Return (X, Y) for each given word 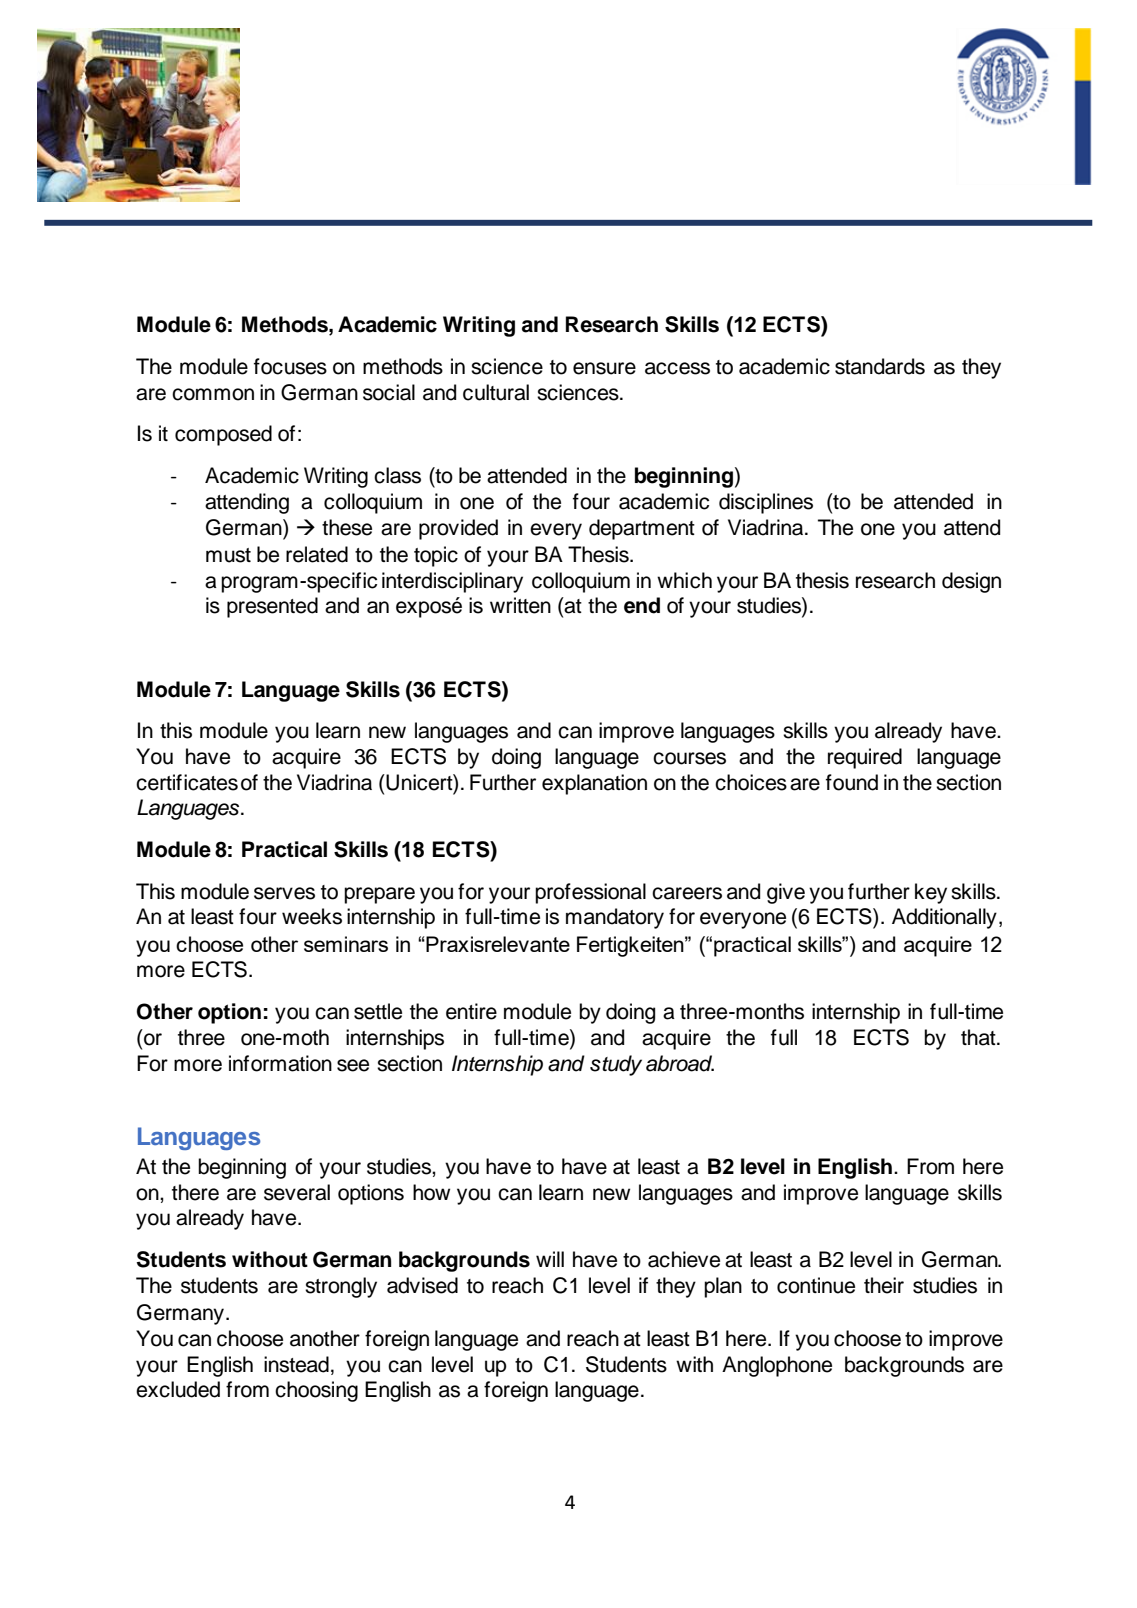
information (280, 1063)
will (550, 1259)
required (865, 758)
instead (296, 1364)
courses (689, 758)
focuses (290, 366)
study (616, 1065)
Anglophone (777, 1366)
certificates (187, 782)
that (979, 1037)
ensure (604, 368)
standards (880, 366)
